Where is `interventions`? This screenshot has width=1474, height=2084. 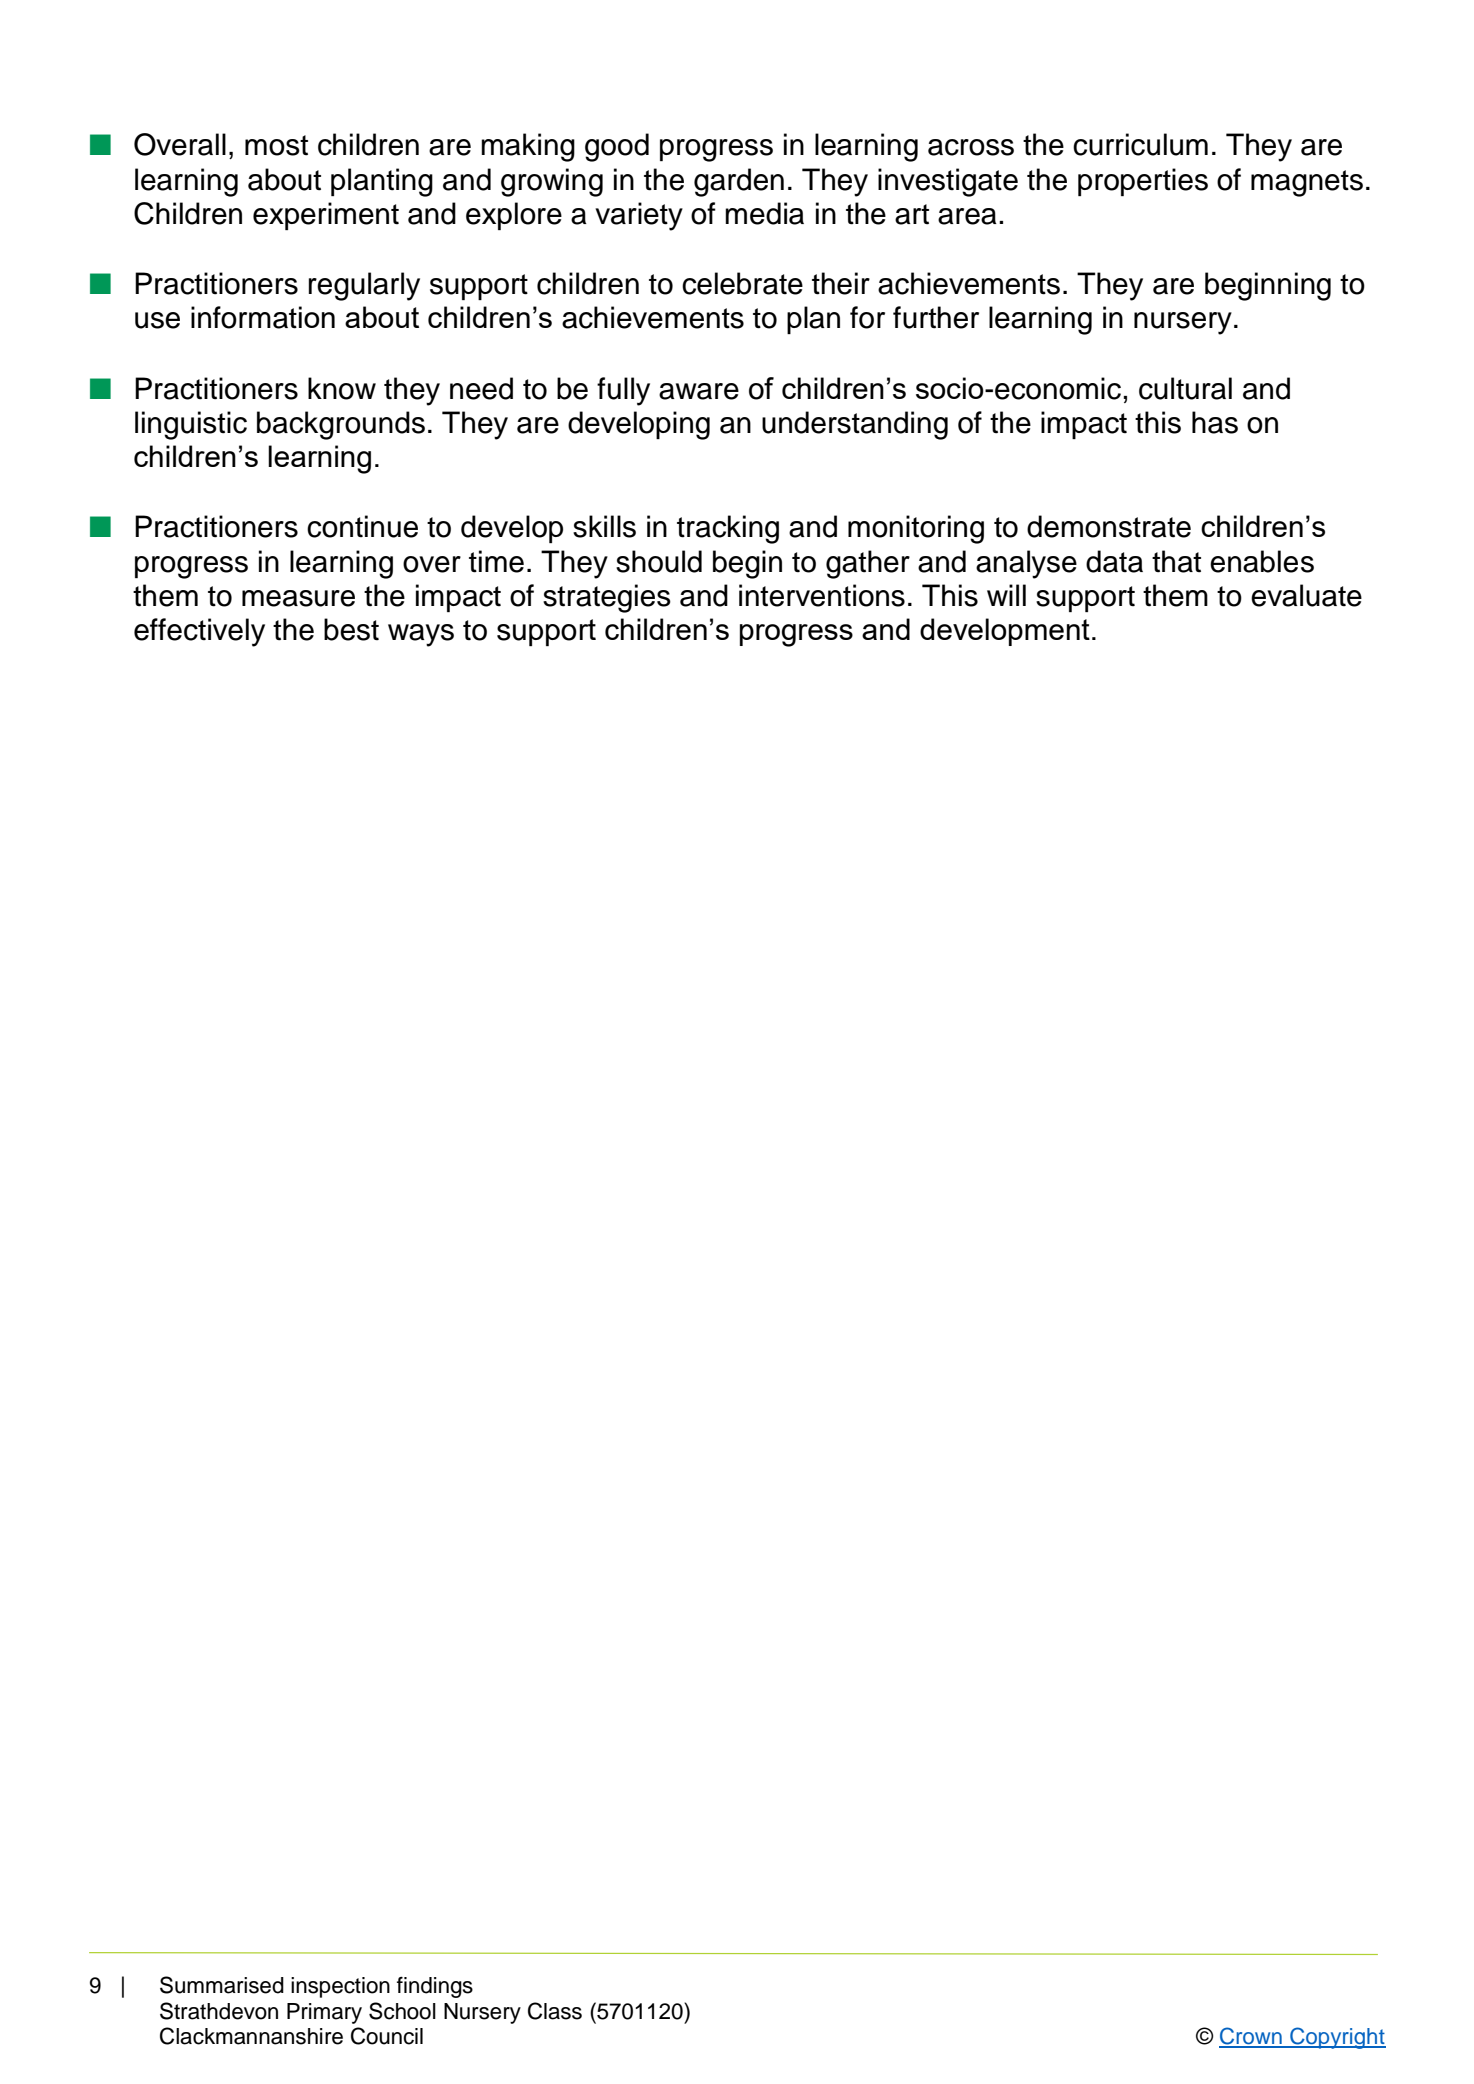
interventions is located at coordinates (822, 595).
